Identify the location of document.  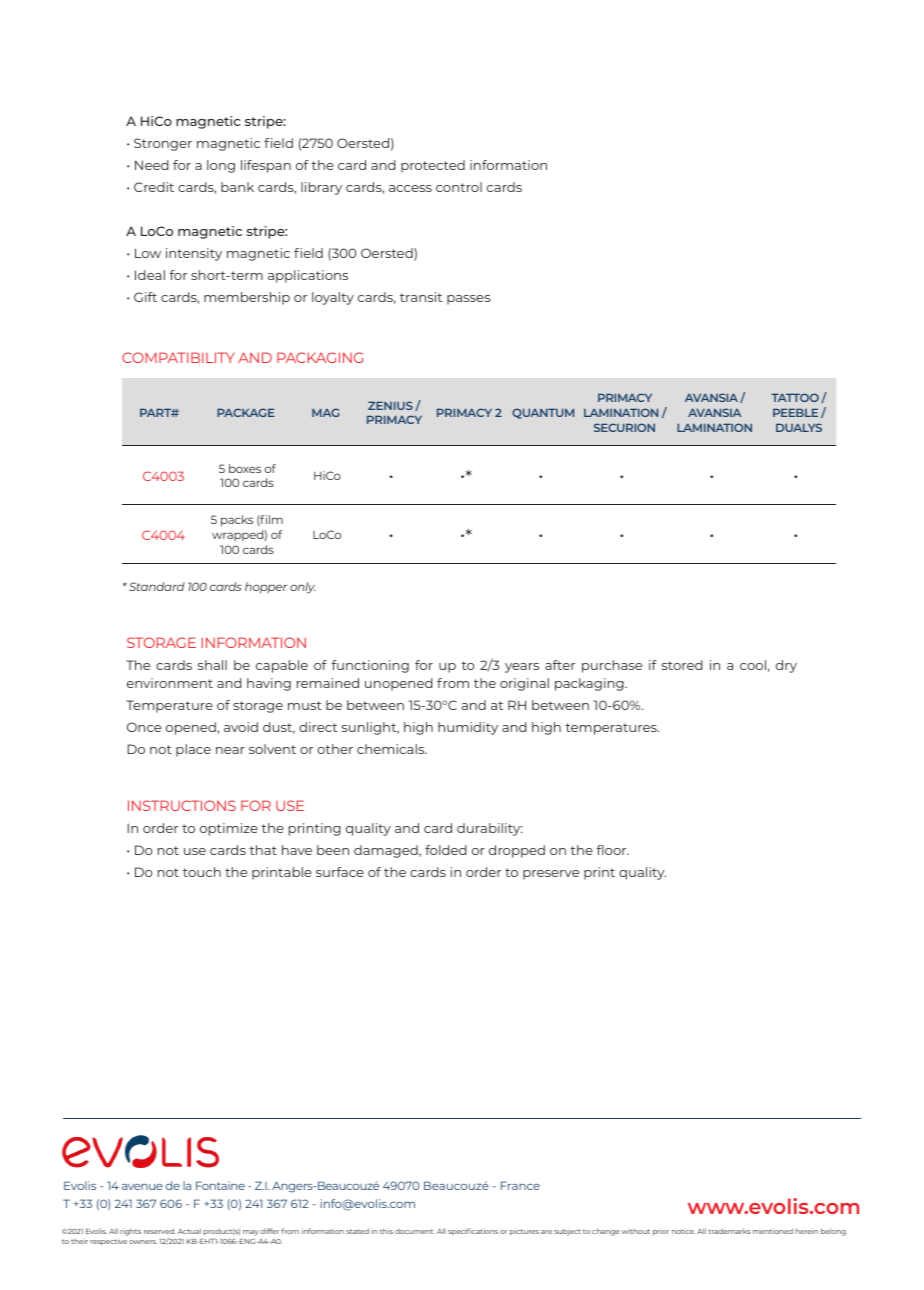
(415, 1231).
